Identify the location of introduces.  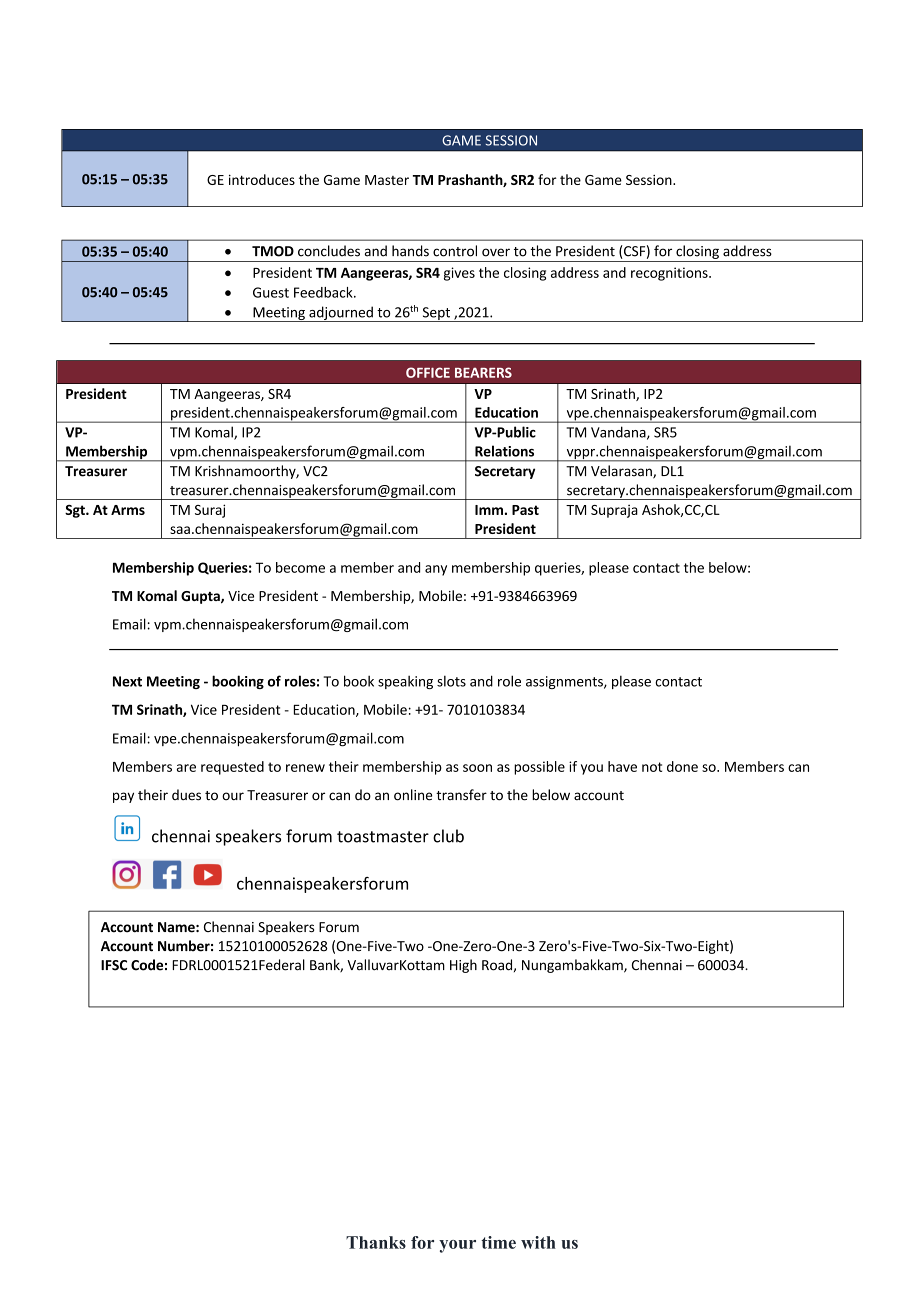
(262, 179).
